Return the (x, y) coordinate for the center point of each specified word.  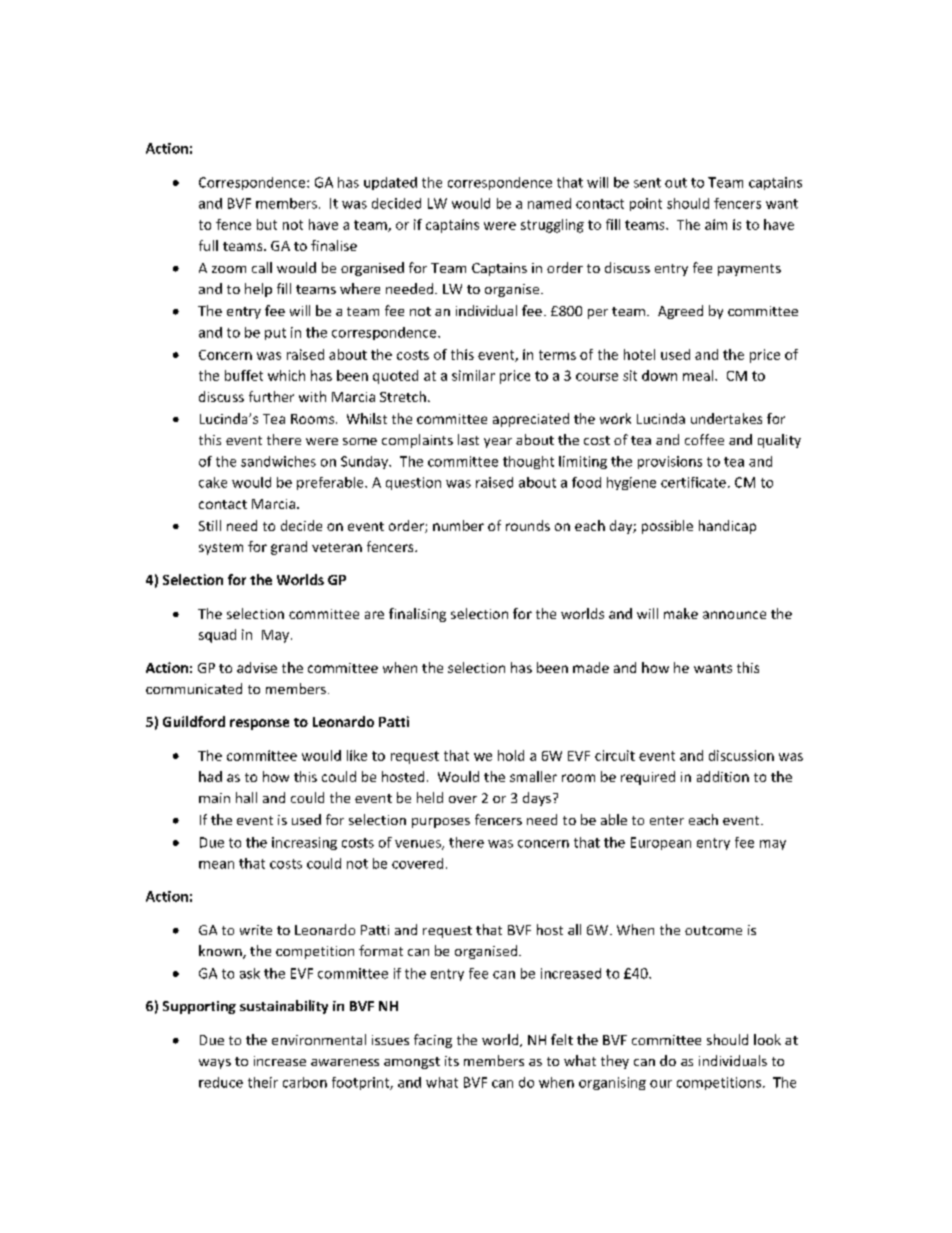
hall (246, 797)
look (767, 1039)
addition (723, 776)
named (549, 203)
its (452, 1061)
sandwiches (278, 461)
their (263, 1082)
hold (511, 755)
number (458, 525)
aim (716, 224)
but (267, 224)
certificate (693, 482)
